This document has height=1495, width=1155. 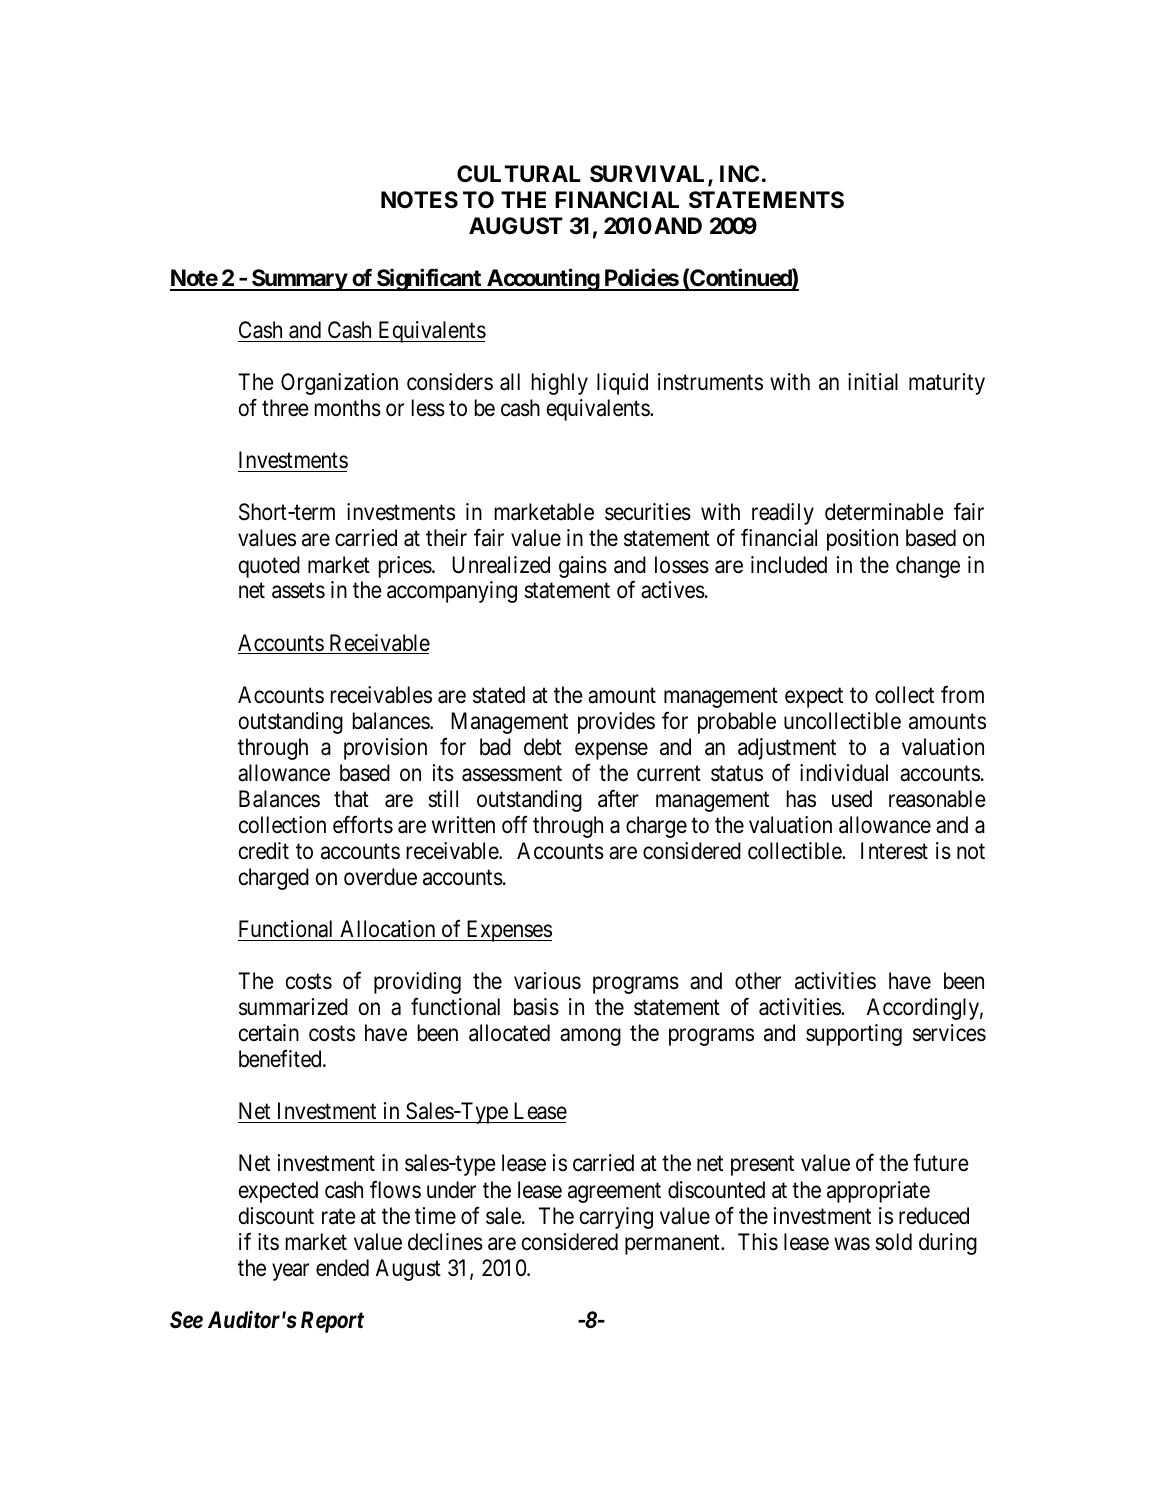 I want to click on Significant, so click(x=429, y=280).
